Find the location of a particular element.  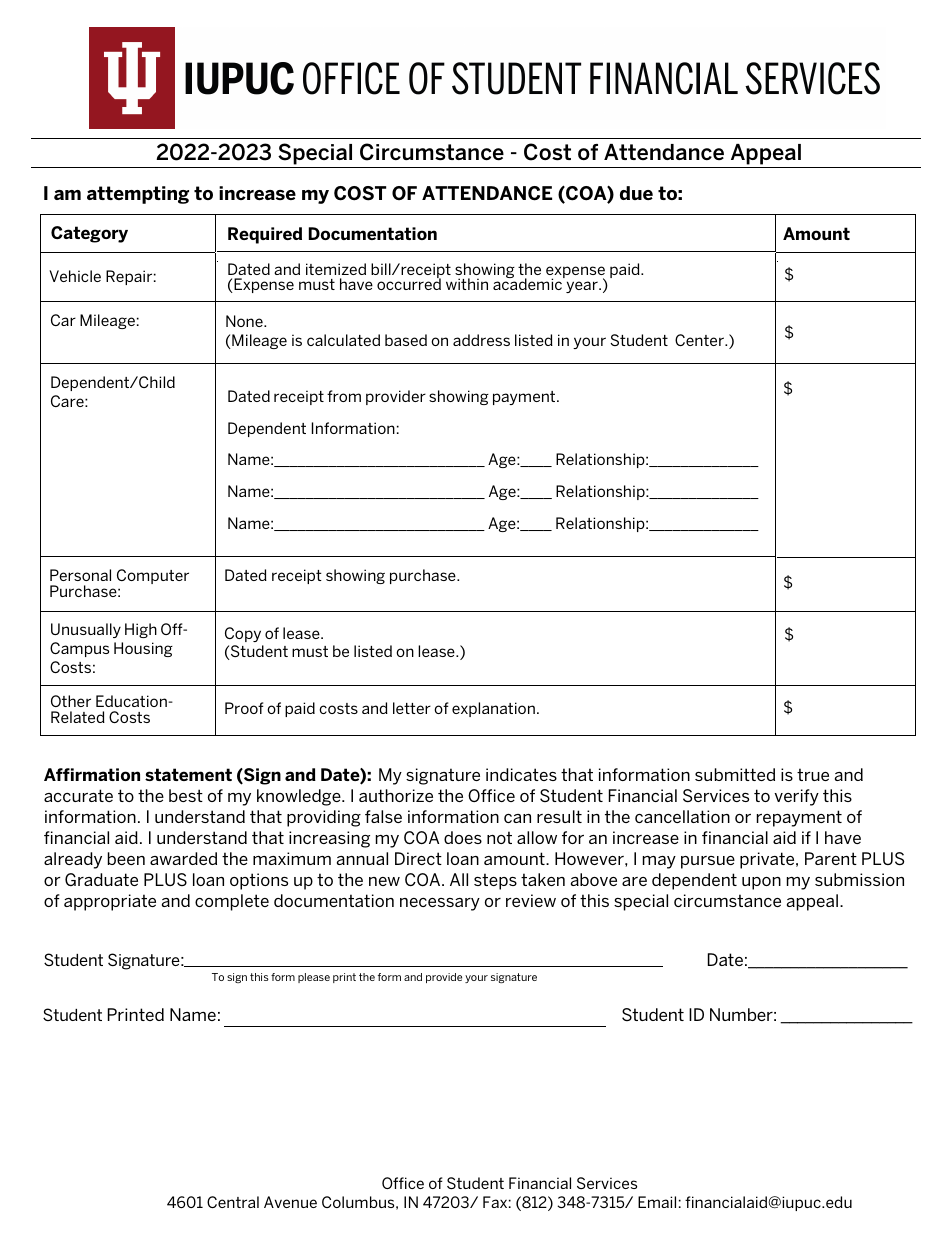

appropriate is located at coordinates (110, 902).
